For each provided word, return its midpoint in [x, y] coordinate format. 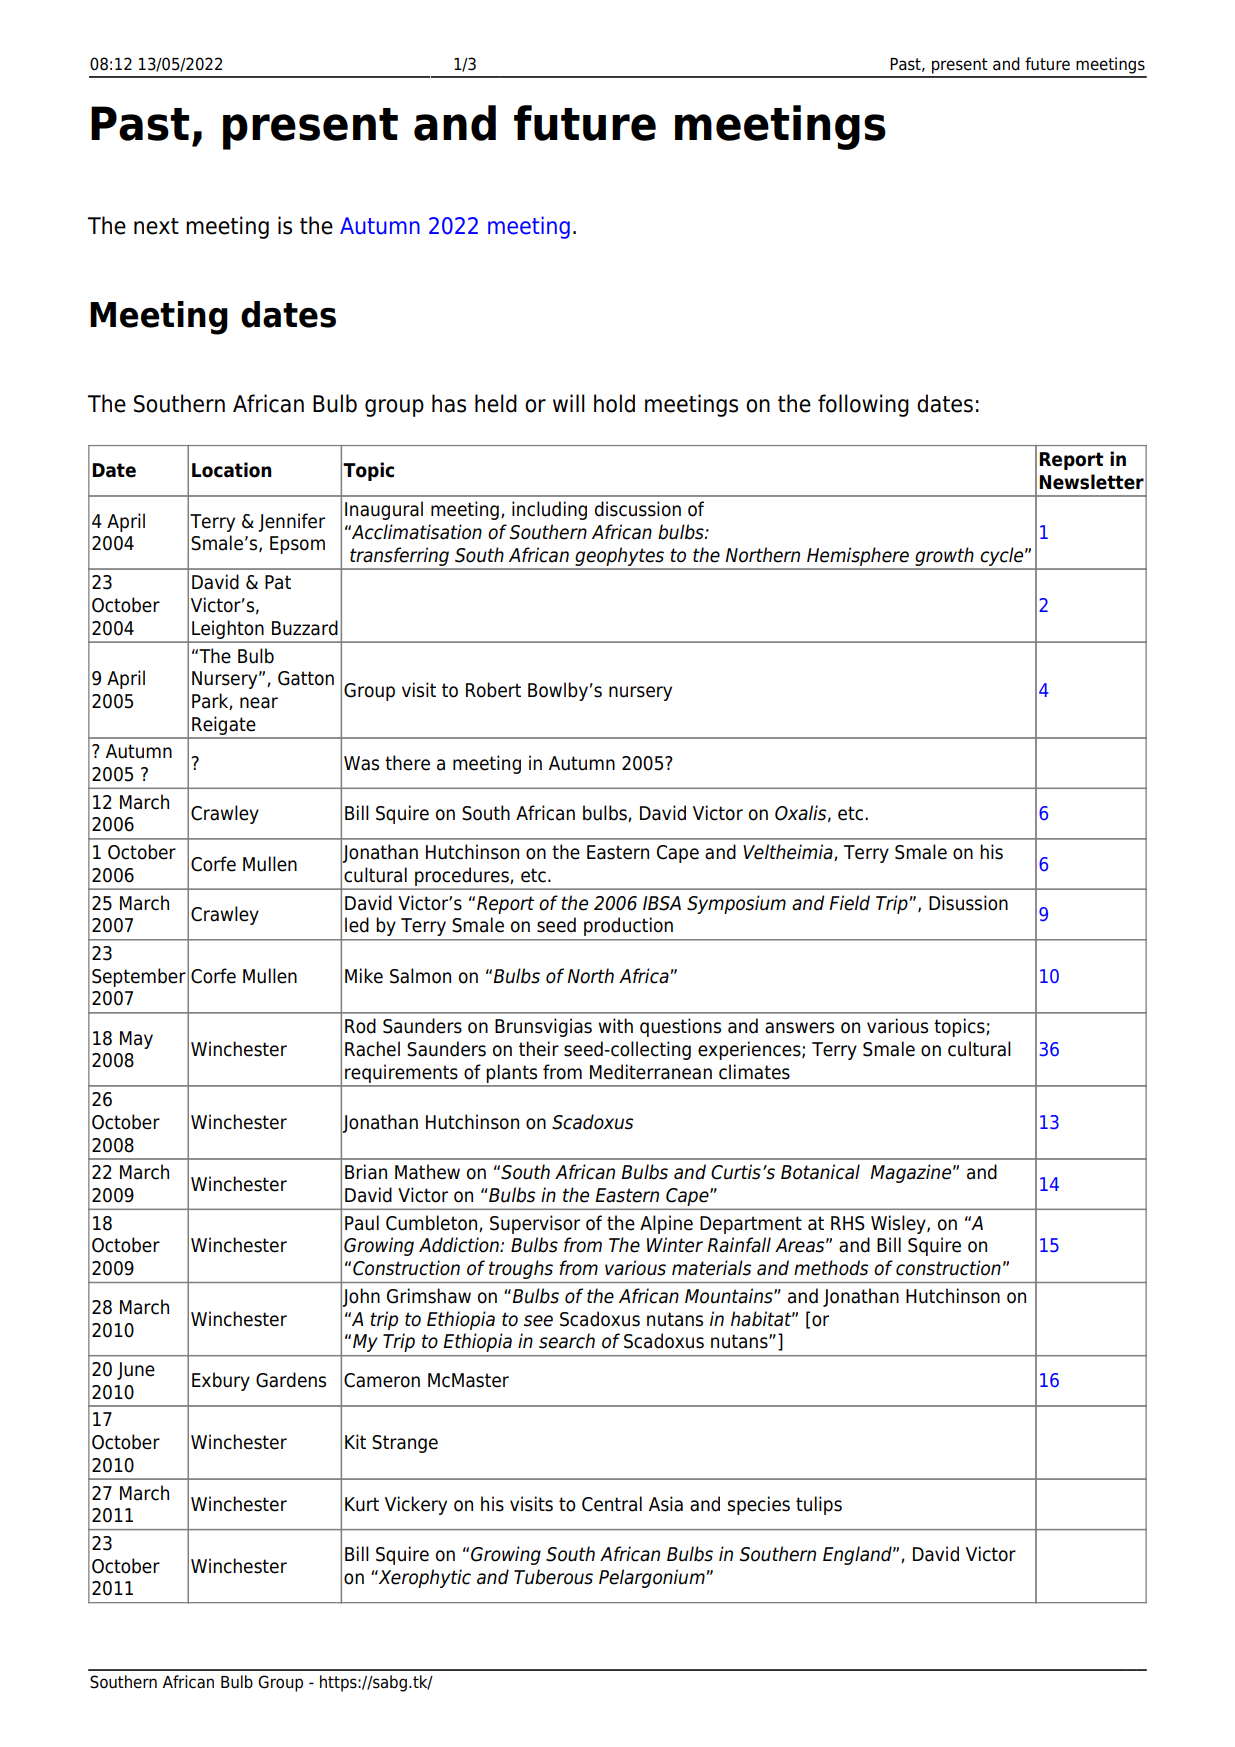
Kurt [362, 1504]
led [357, 925]
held [496, 403]
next [156, 226]
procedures [462, 877]
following [863, 405]
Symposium [736, 904]
